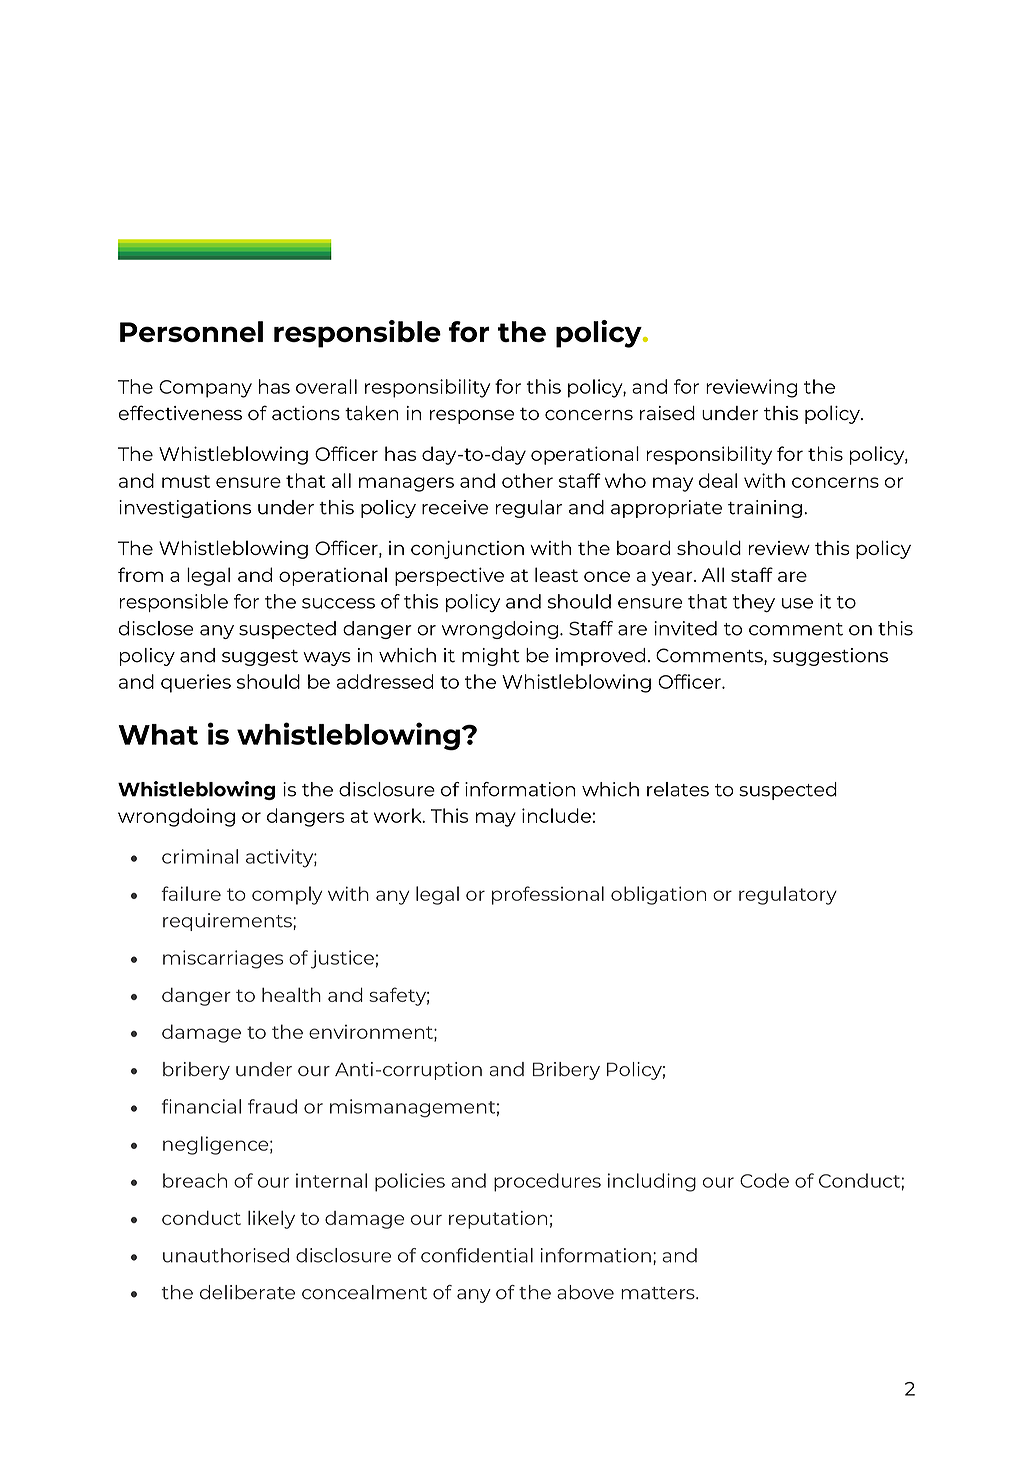 The image size is (1033, 1461). What do you see at coordinates (477, 1255) in the screenshot?
I see `confidential` at bounding box center [477, 1255].
